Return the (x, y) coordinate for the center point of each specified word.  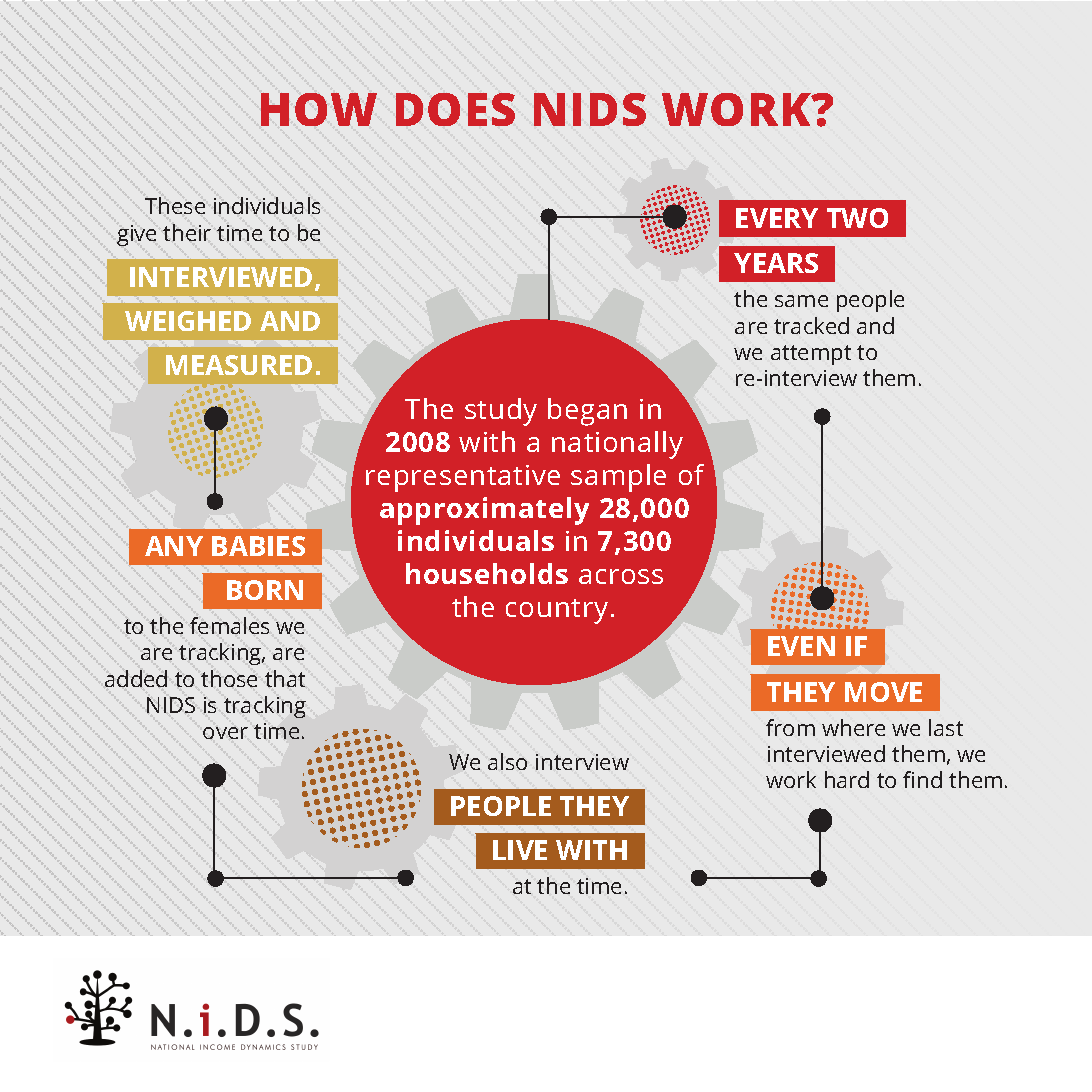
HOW (319, 109)
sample (618, 478)
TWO (857, 218)
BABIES (258, 546)
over (225, 733)
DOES (455, 109)
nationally (617, 445)
